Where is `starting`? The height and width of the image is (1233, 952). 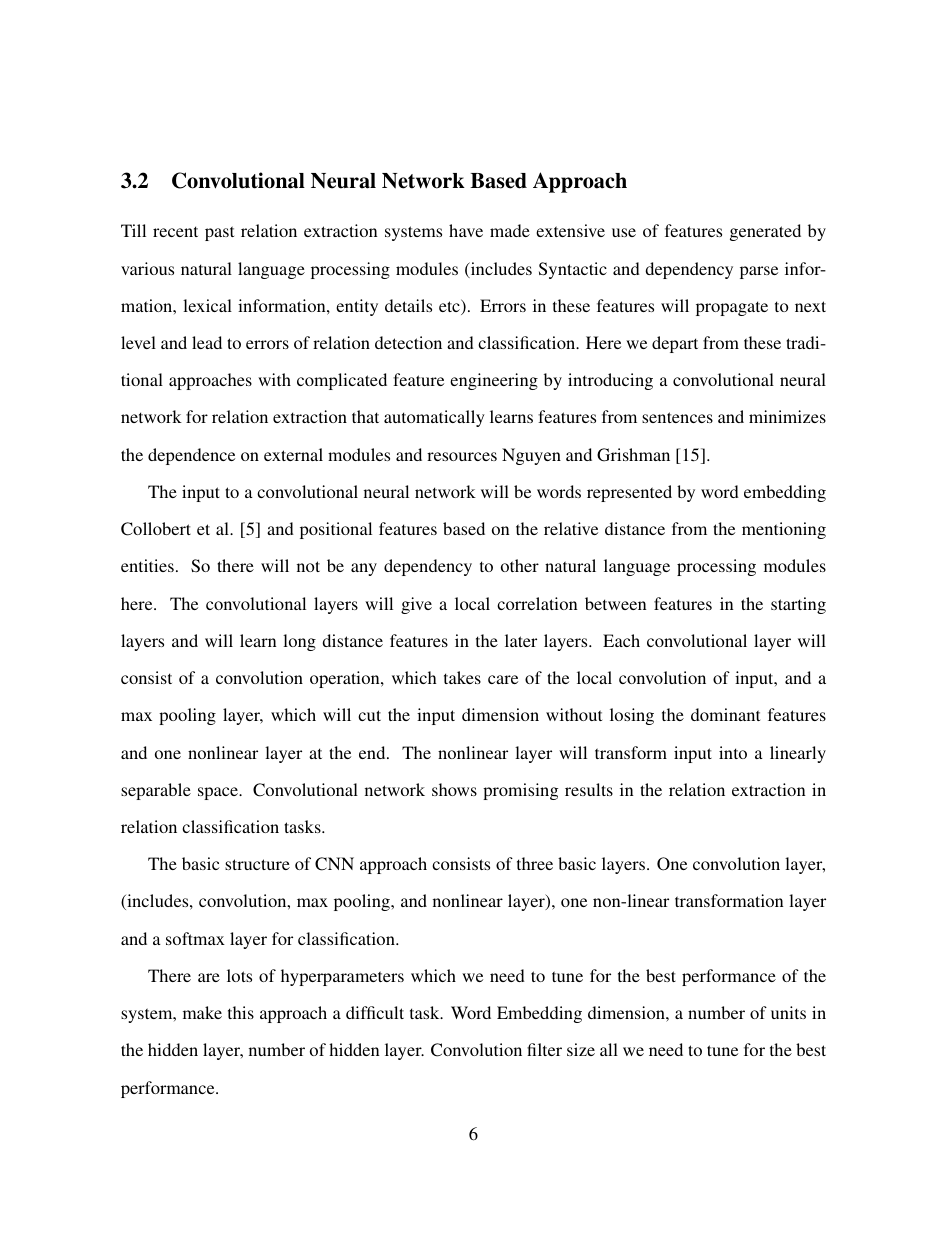 starting is located at coordinates (798, 605).
